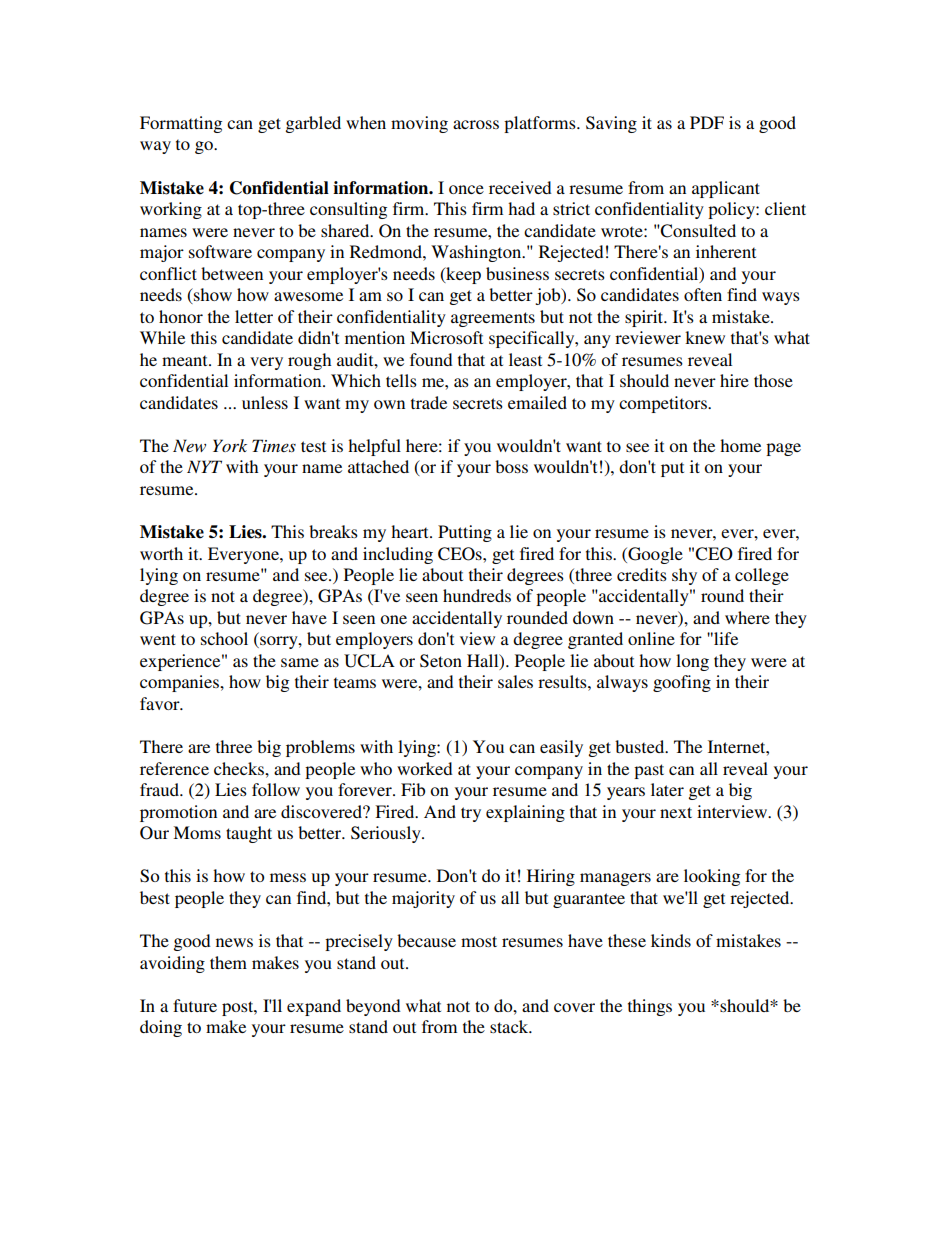 Image resolution: width=952 pixels, height=1233 pixels. Describe the element at coordinates (471, 814) in the image. I see `try` at that location.
